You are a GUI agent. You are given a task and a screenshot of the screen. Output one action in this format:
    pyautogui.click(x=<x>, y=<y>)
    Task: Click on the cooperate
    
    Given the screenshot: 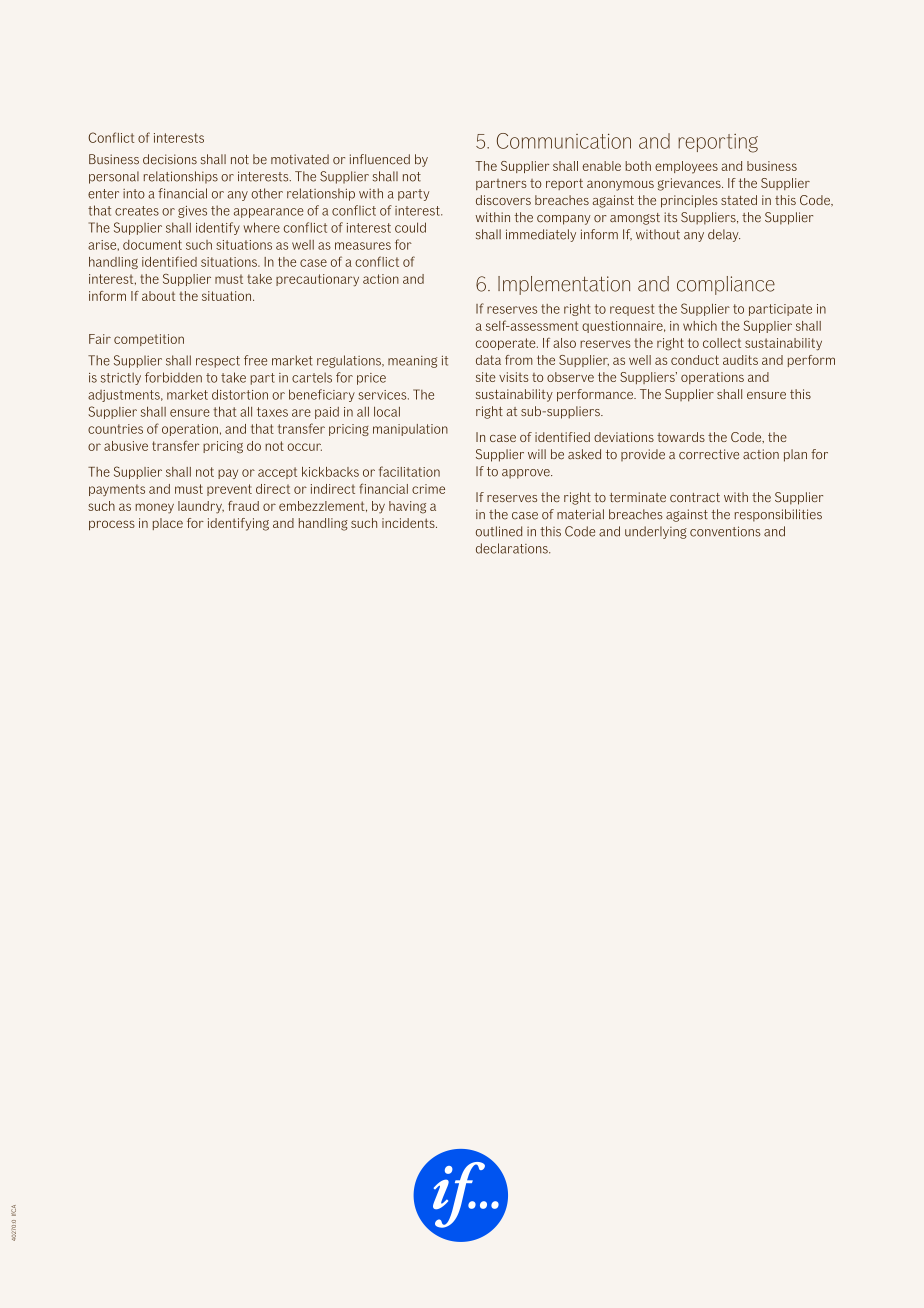 What is the action you would take?
    pyautogui.click(x=507, y=344)
